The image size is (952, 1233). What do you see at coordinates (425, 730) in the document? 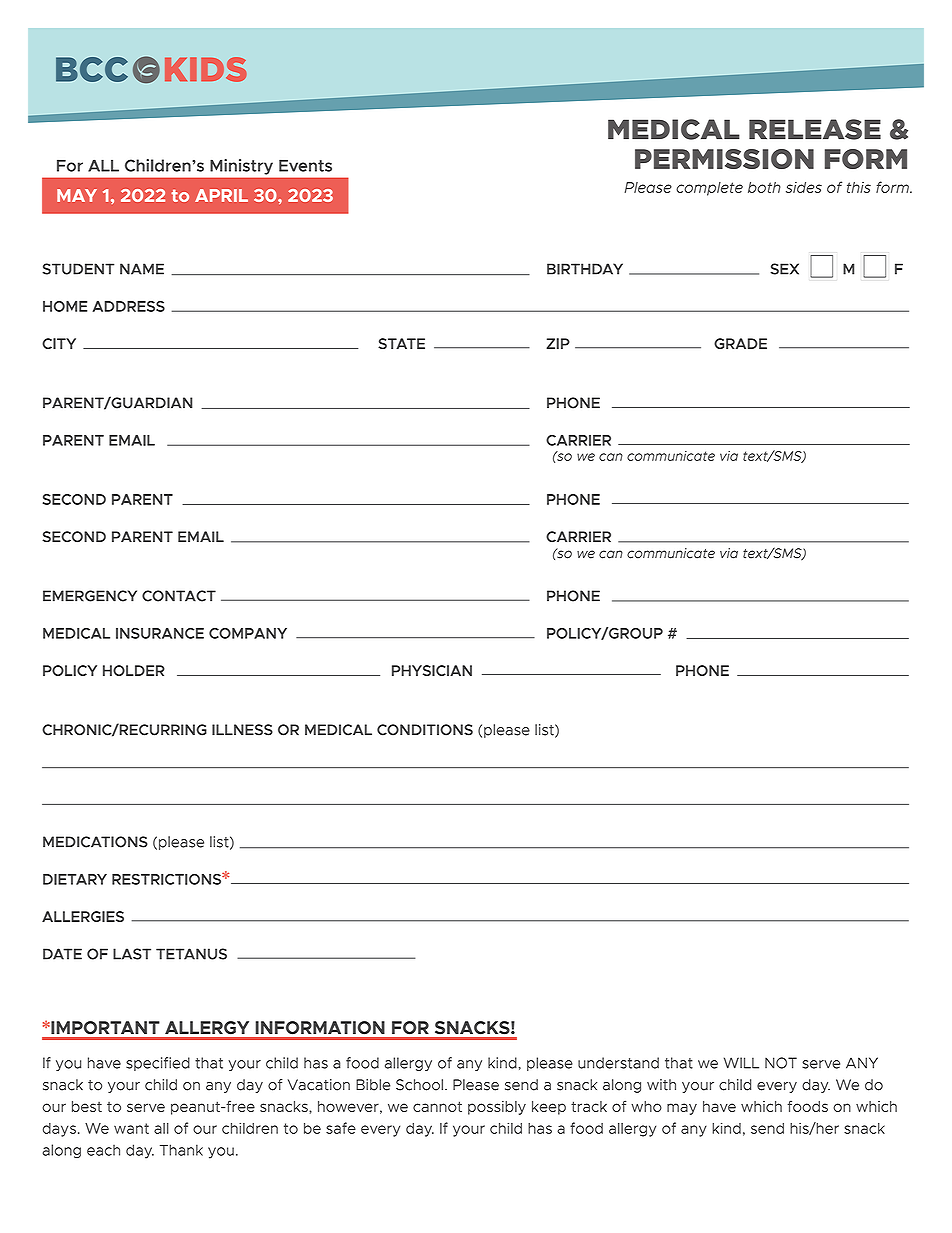
I see `CONDITIONS` at bounding box center [425, 730].
